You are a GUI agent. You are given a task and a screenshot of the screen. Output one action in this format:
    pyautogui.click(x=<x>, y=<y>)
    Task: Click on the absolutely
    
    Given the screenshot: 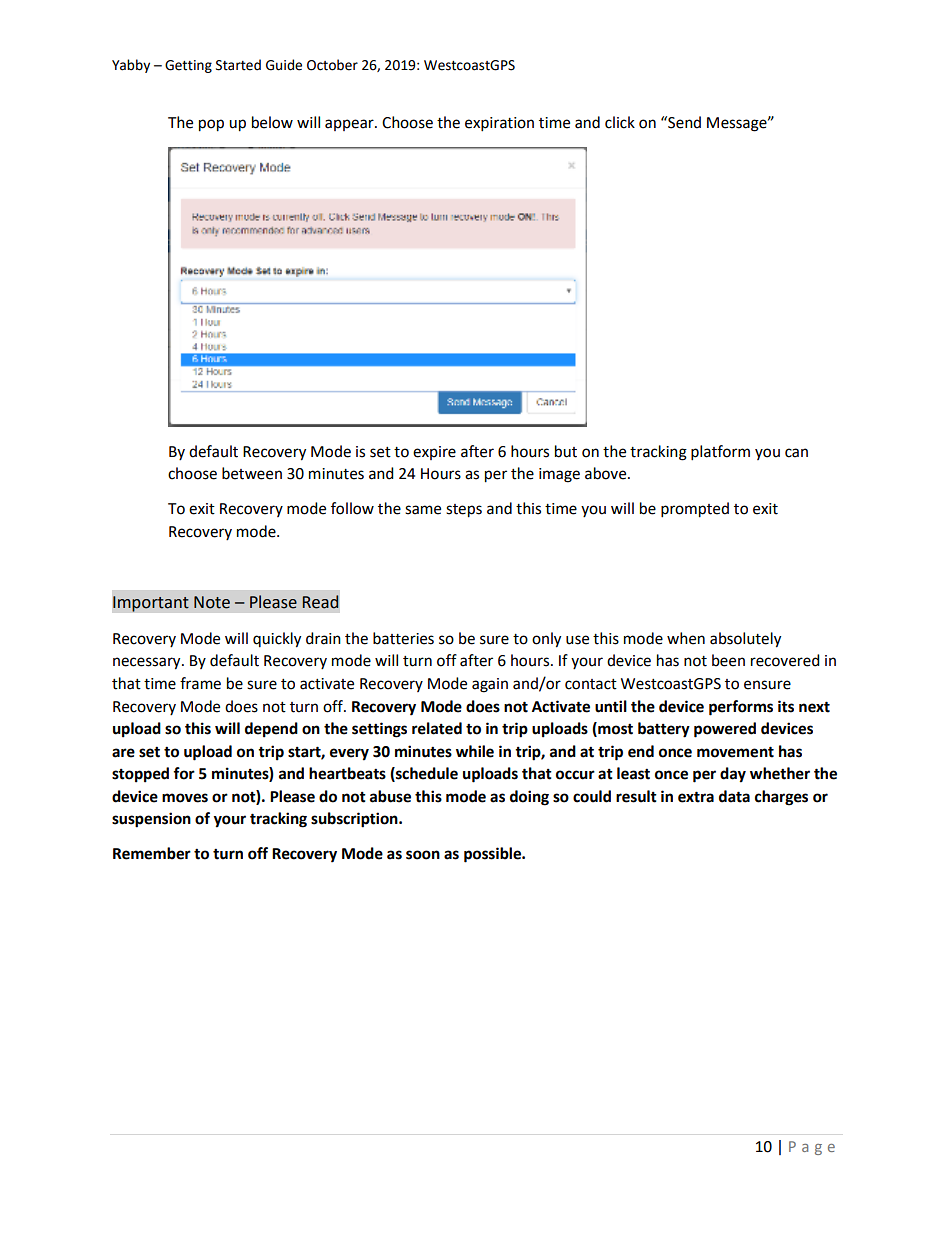 What is the action you would take?
    pyautogui.click(x=745, y=640)
